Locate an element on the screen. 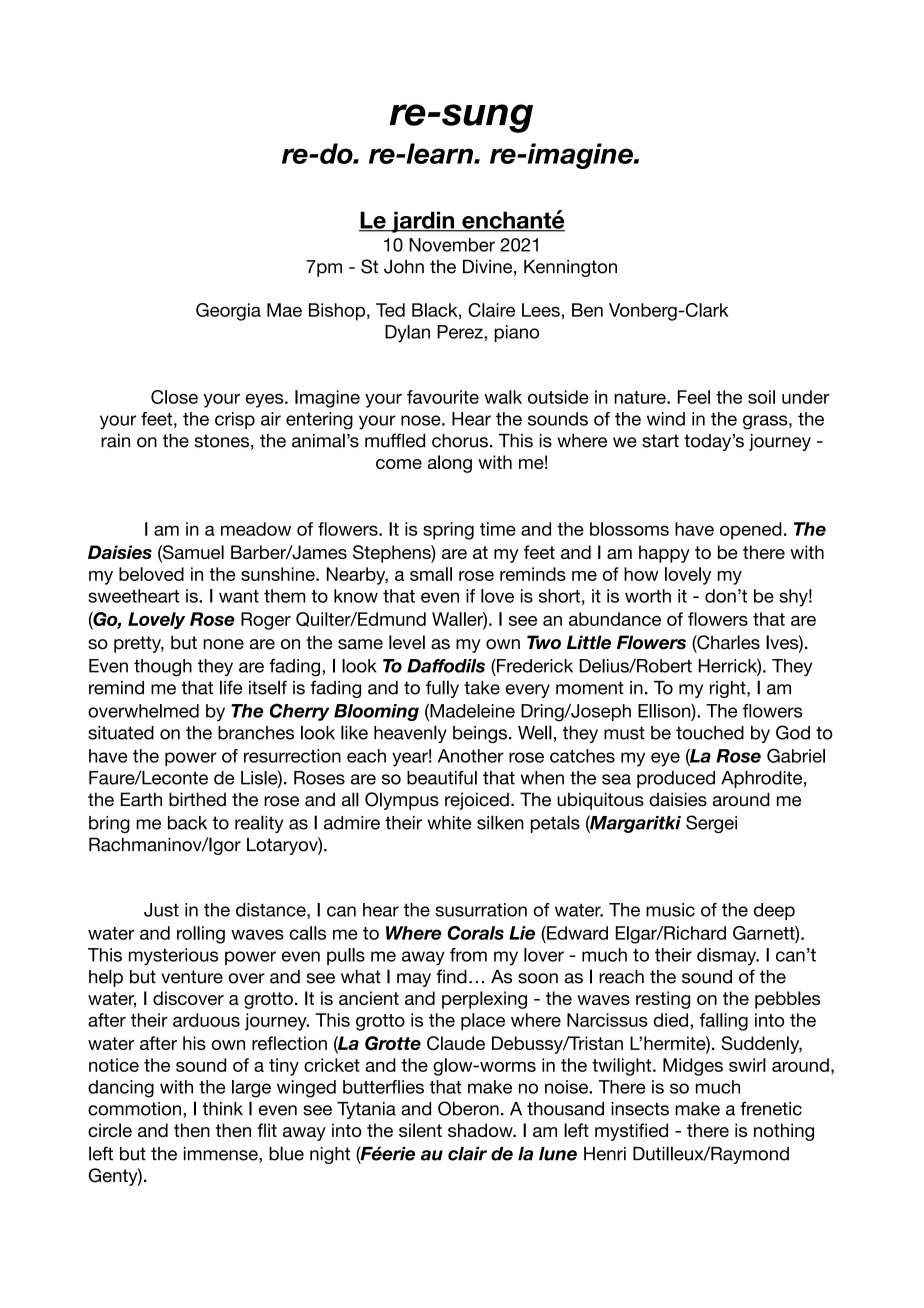 Image resolution: width=924 pixels, height=1308 pixels. Ben is located at coordinates (587, 310).
